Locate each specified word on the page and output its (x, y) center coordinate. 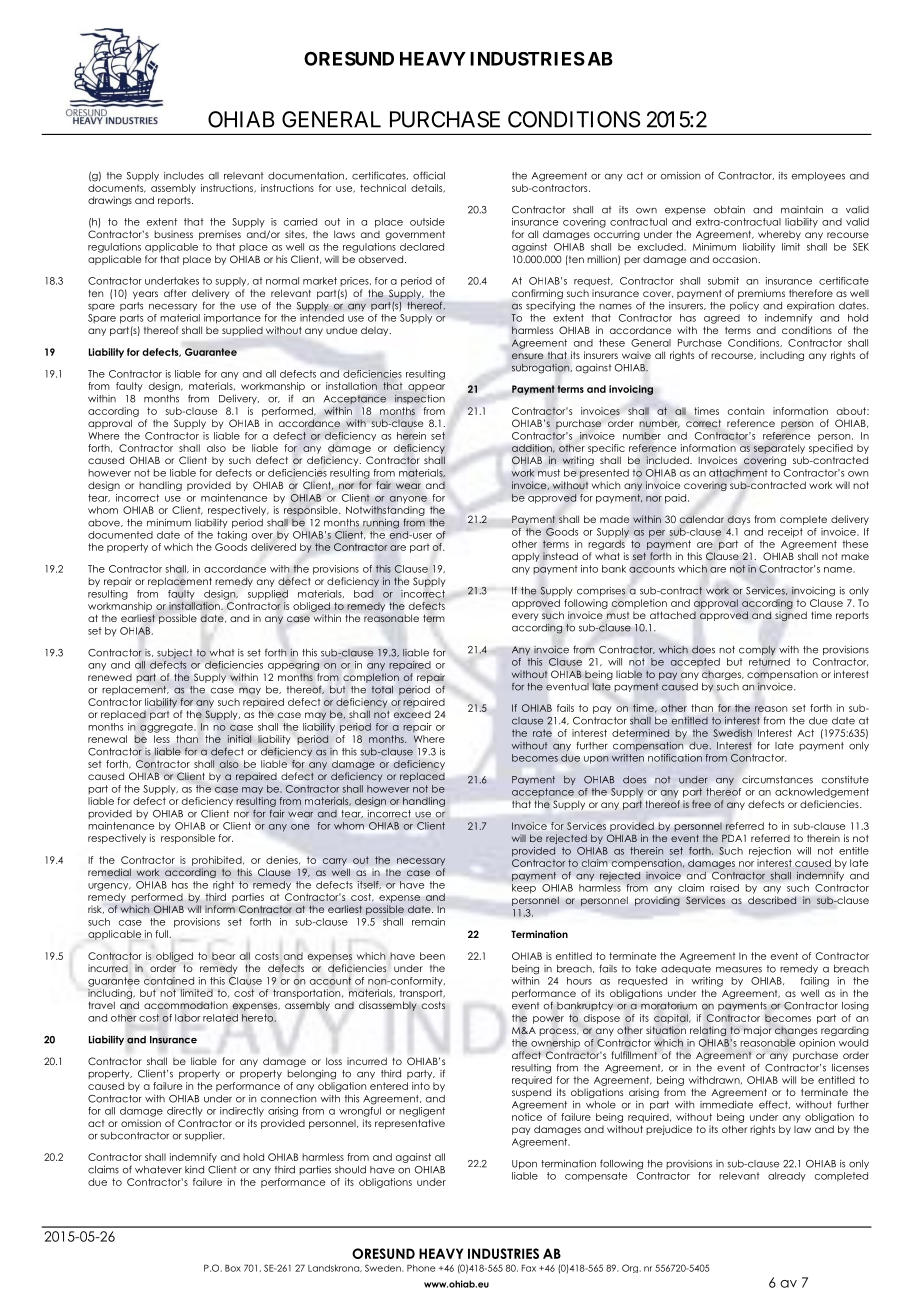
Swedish (732, 733)
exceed (412, 714)
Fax (529, 1268)
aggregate (167, 728)
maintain (802, 210)
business (174, 234)
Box (233, 1268)
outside (427, 222)
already (787, 1177)
